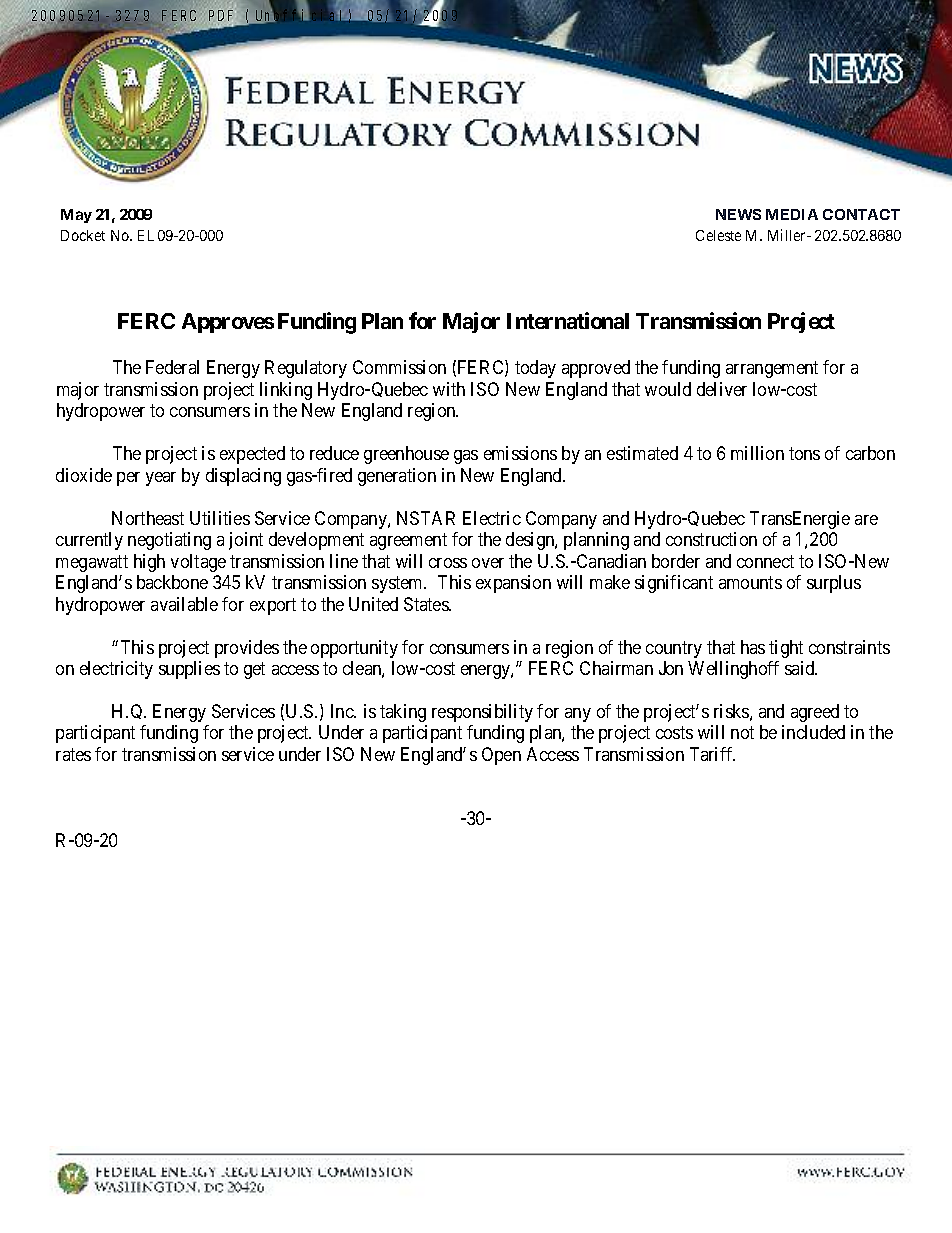 The image size is (952, 1233). I want to click on States, so click(427, 604).
